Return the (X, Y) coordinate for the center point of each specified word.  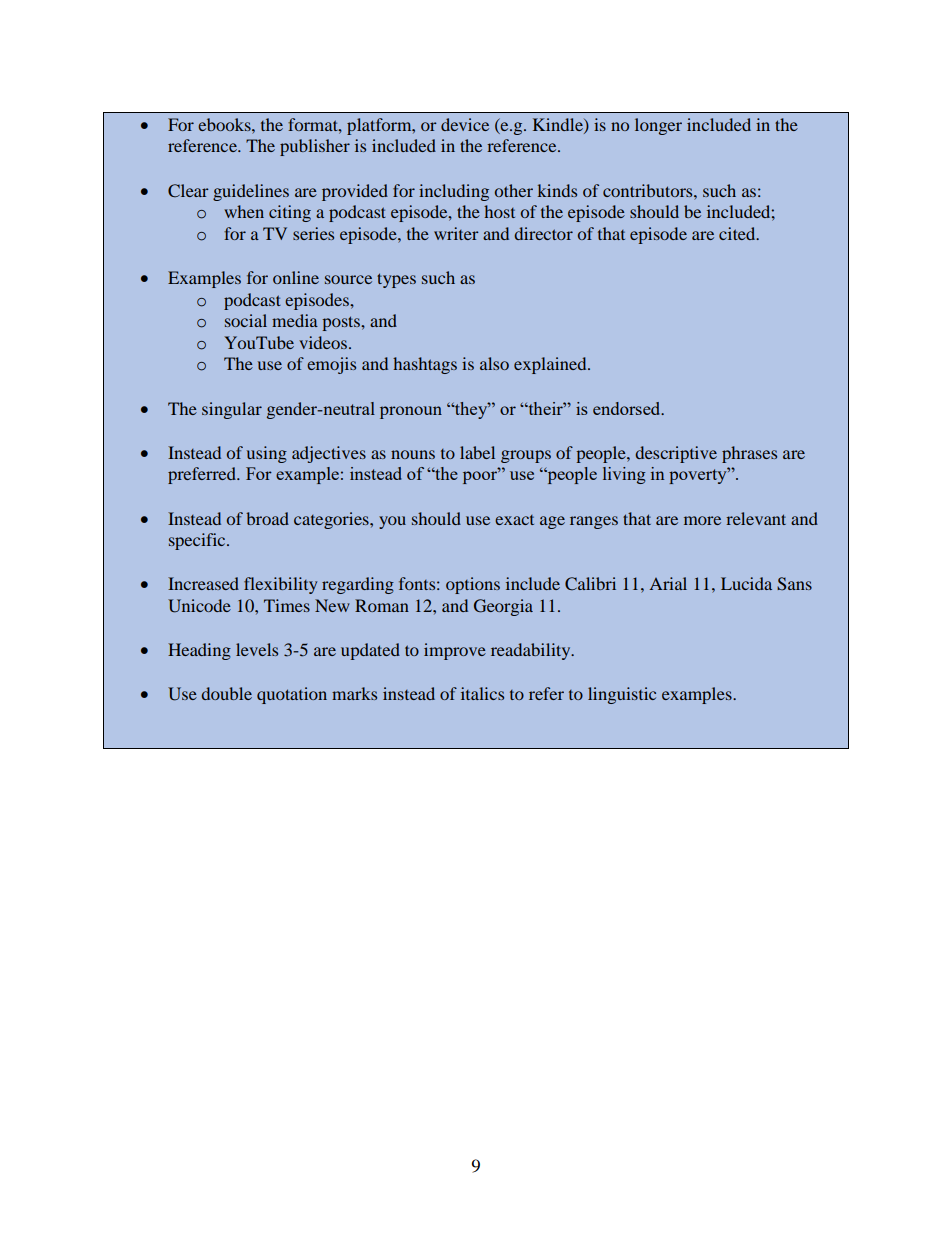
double (226, 693)
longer (658, 126)
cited (738, 233)
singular (232, 410)
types (396, 280)
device (465, 124)
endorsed (628, 408)
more (702, 520)
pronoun (411, 412)
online (296, 277)
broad (267, 518)
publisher (315, 147)
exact (514, 520)
